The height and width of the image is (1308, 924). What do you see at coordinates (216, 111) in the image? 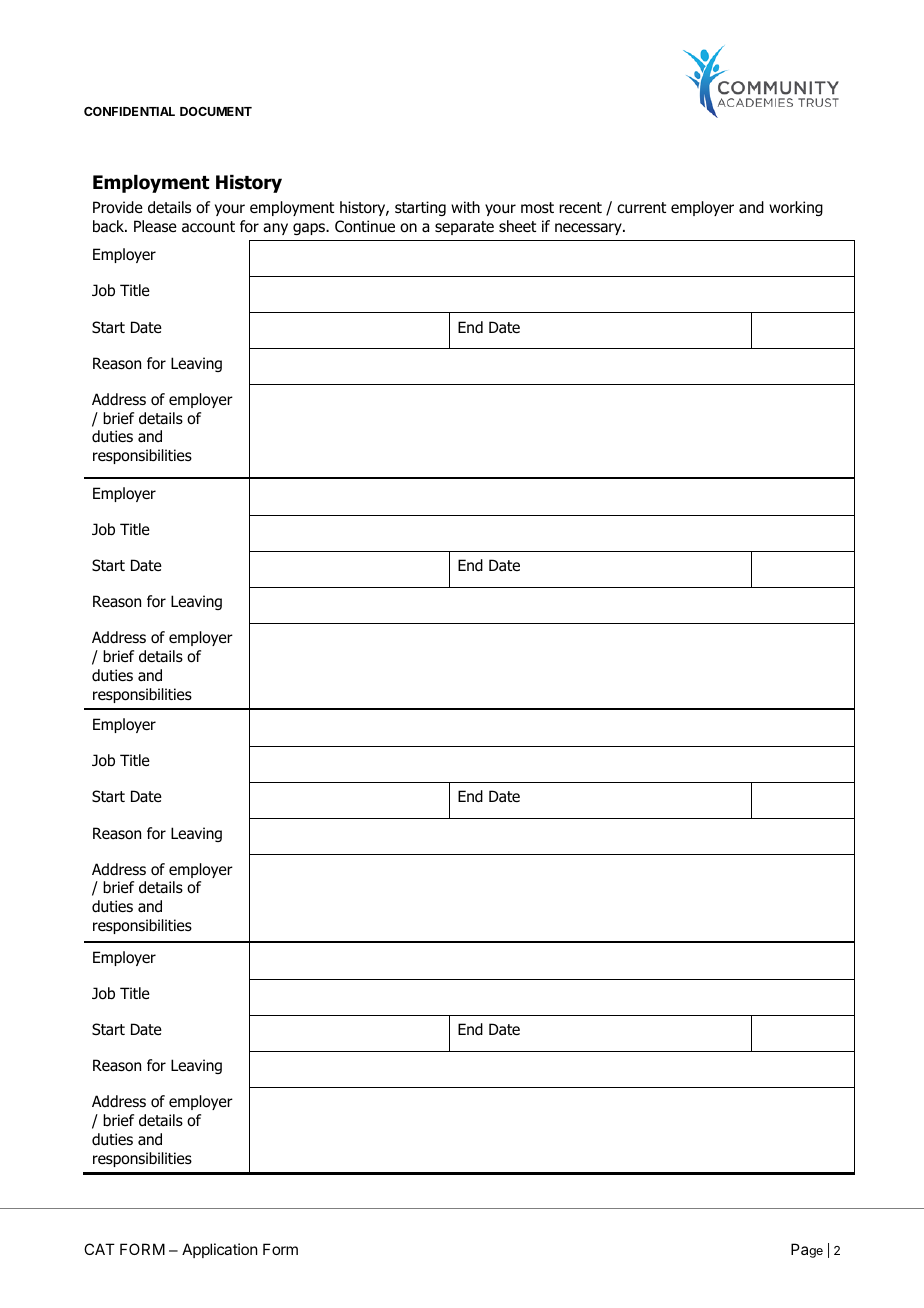
I see `DOCUMENT` at bounding box center [216, 111].
